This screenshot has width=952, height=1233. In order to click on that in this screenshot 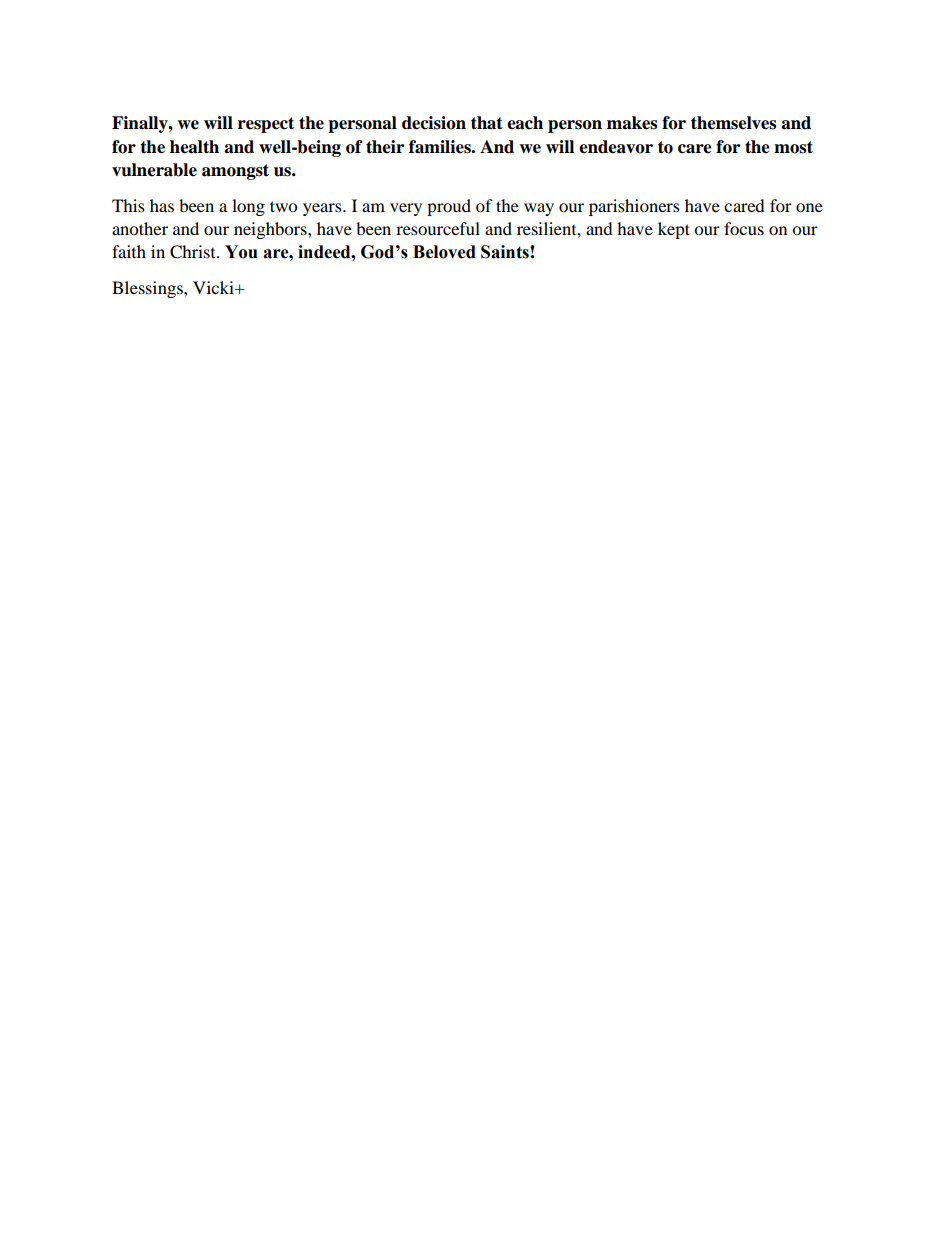, I will do `click(487, 123)`.
